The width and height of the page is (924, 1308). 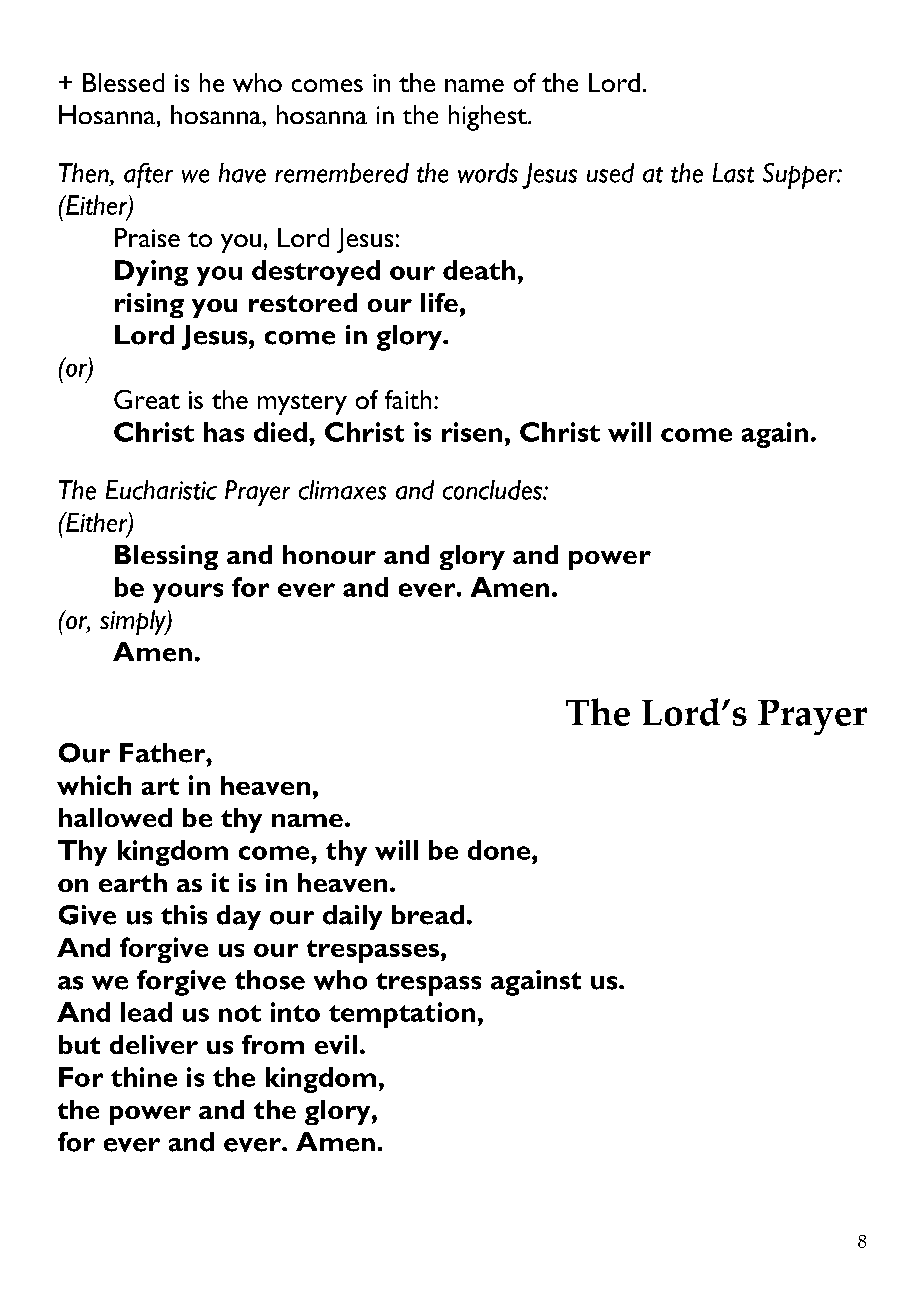 What do you see at coordinates (147, 399) in the page?
I see `Great` at bounding box center [147, 399].
